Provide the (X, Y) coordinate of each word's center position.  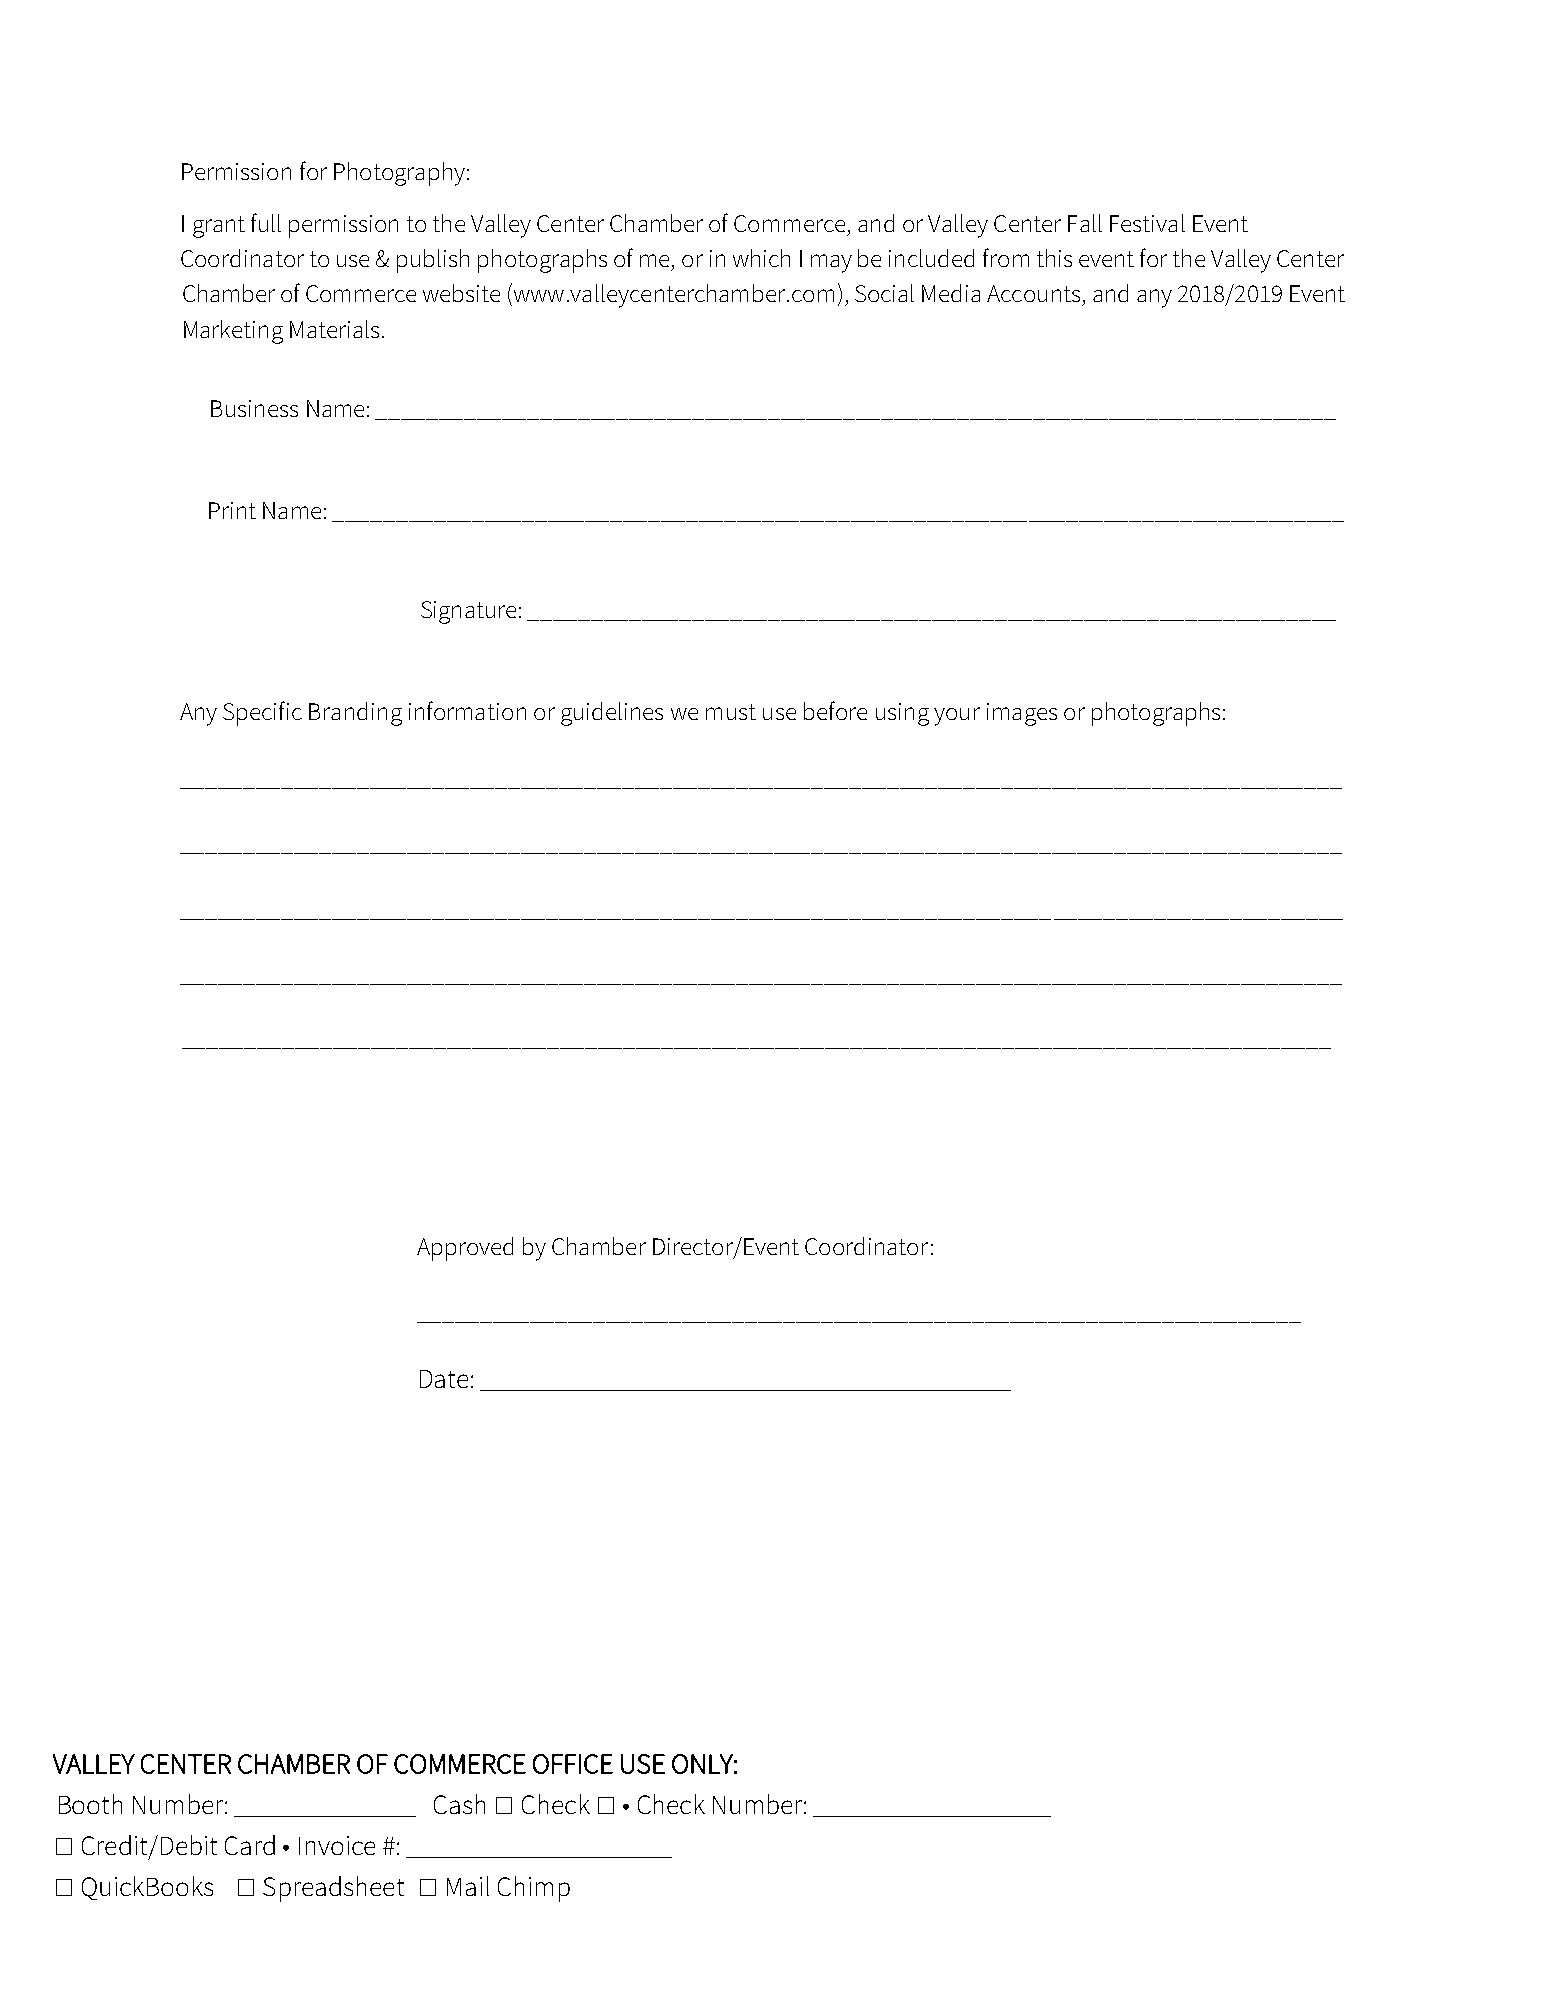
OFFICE (573, 1764)
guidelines (612, 714)
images (1022, 714)
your (957, 716)
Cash (459, 1804)
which (761, 258)
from (1006, 257)
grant (219, 227)
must (731, 712)
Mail (468, 1886)
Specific (262, 713)
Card (250, 1845)
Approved (465, 1249)
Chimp (534, 1889)
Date (444, 1379)
